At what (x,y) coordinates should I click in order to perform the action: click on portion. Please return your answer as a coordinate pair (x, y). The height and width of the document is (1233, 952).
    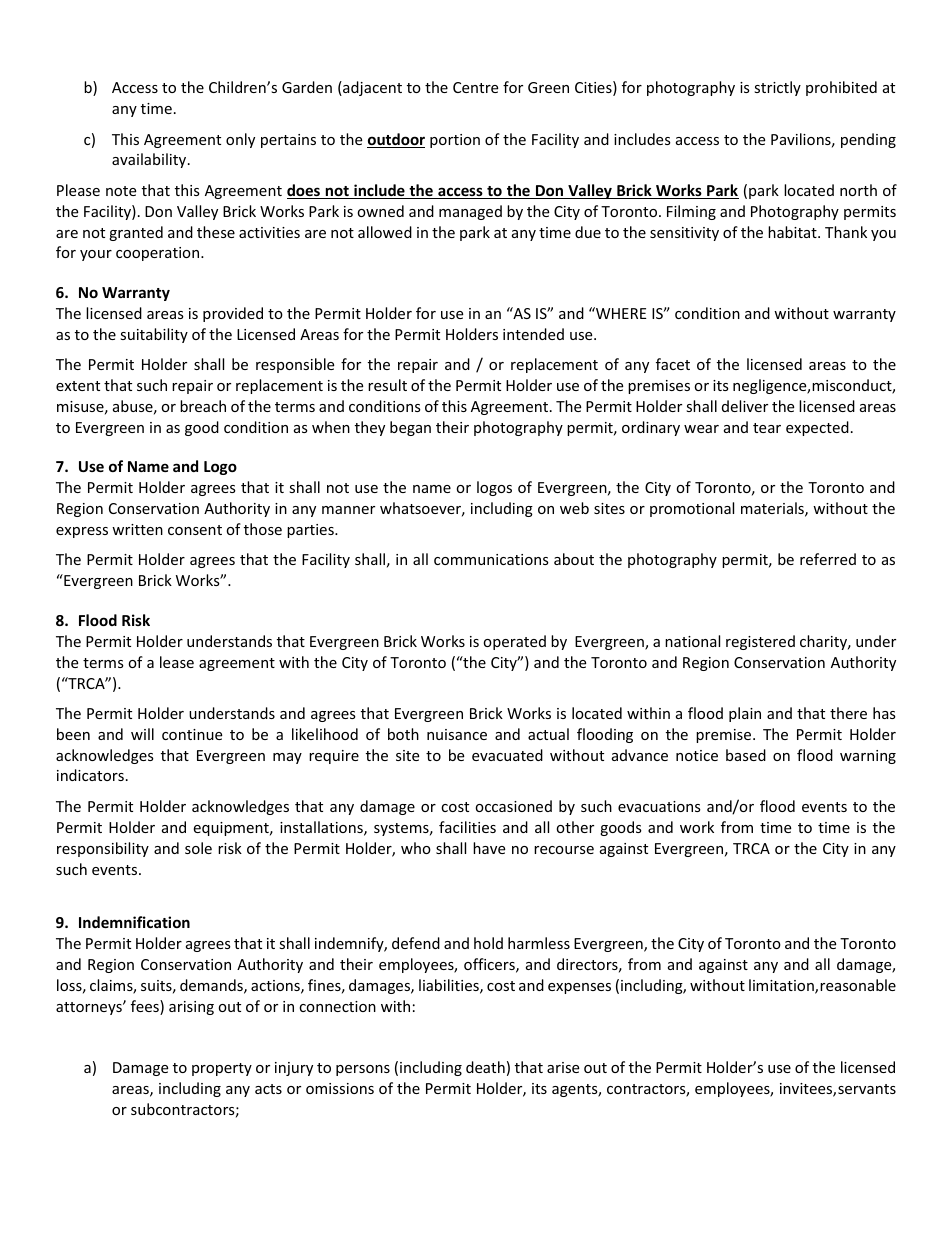
    Looking at the image, I should click on (455, 141).
